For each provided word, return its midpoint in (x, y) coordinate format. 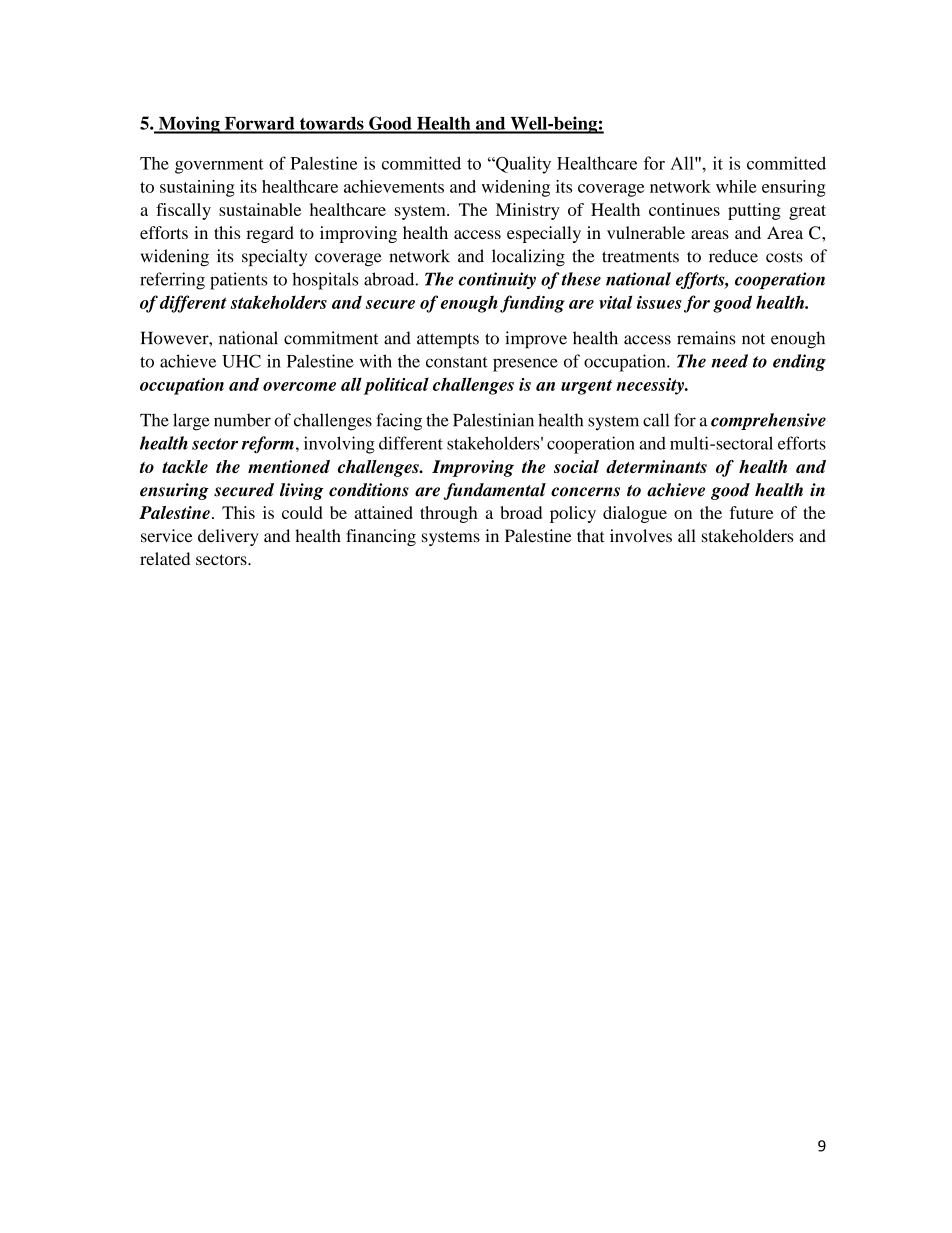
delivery (228, 537)
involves (641, 536)
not (753, 339)
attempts (448, 341)
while (736, 186)
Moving (189, 125)
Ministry (528, 211)
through (448, 514)
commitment (331, 338)
